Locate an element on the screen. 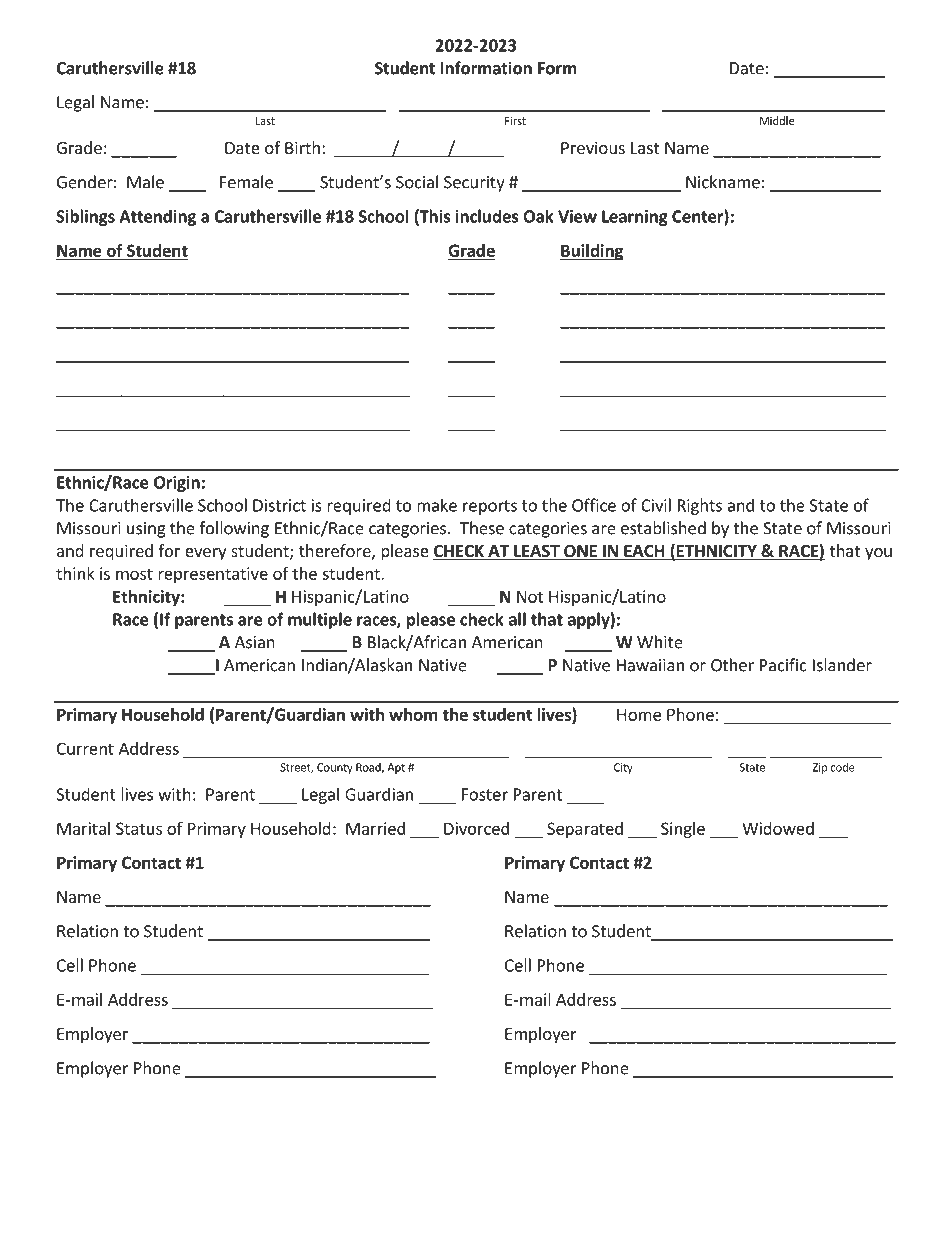  First is located at coordinates (515, 120).
